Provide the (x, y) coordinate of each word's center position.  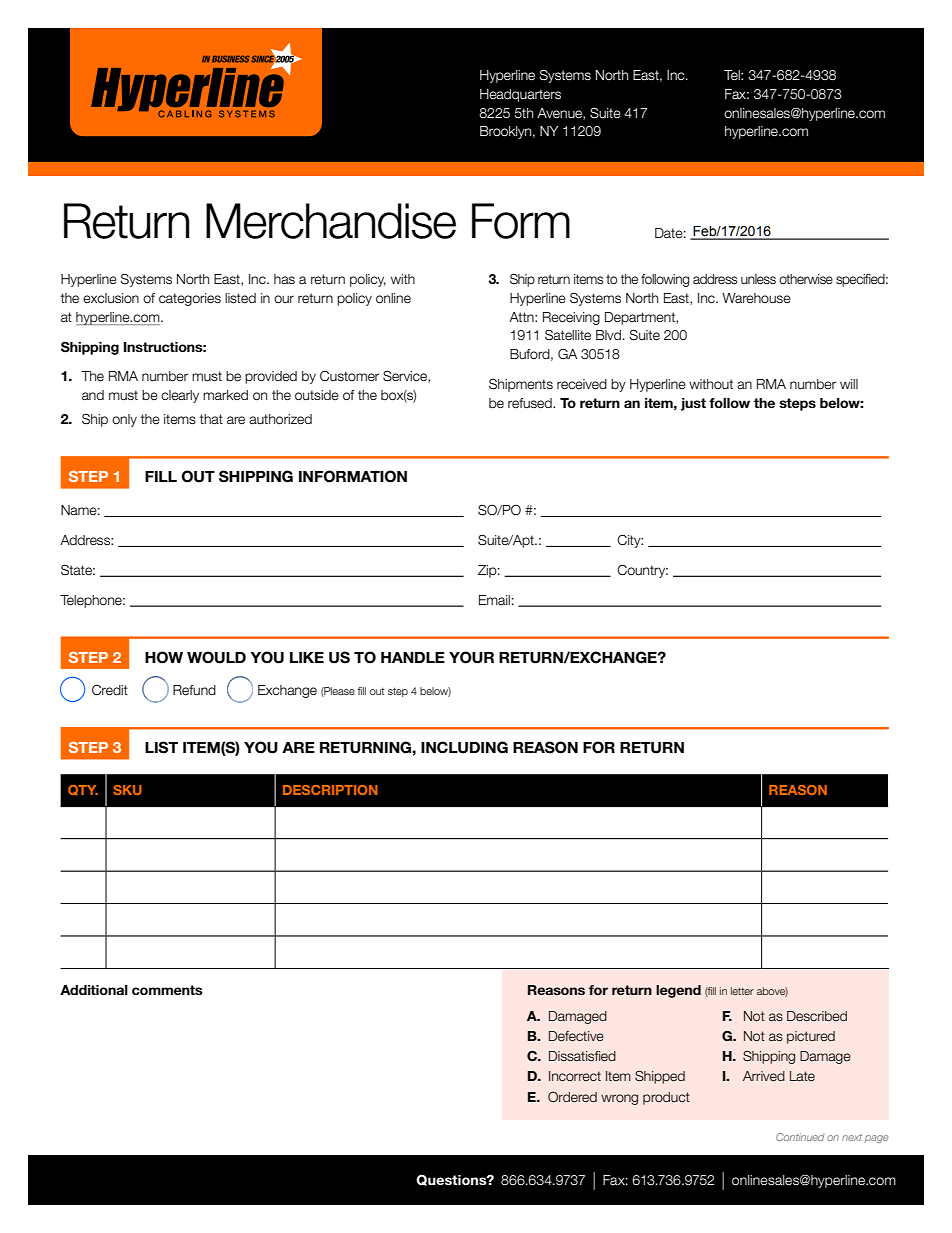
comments (167, 990)
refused (531, 403)
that (211, 419)
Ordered (572, 1097)
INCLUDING (464, 747)
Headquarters (520, 95)
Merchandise (331, 221)
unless (758, 279)
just (693, 404)
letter (742, 991)
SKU (127, 790)
